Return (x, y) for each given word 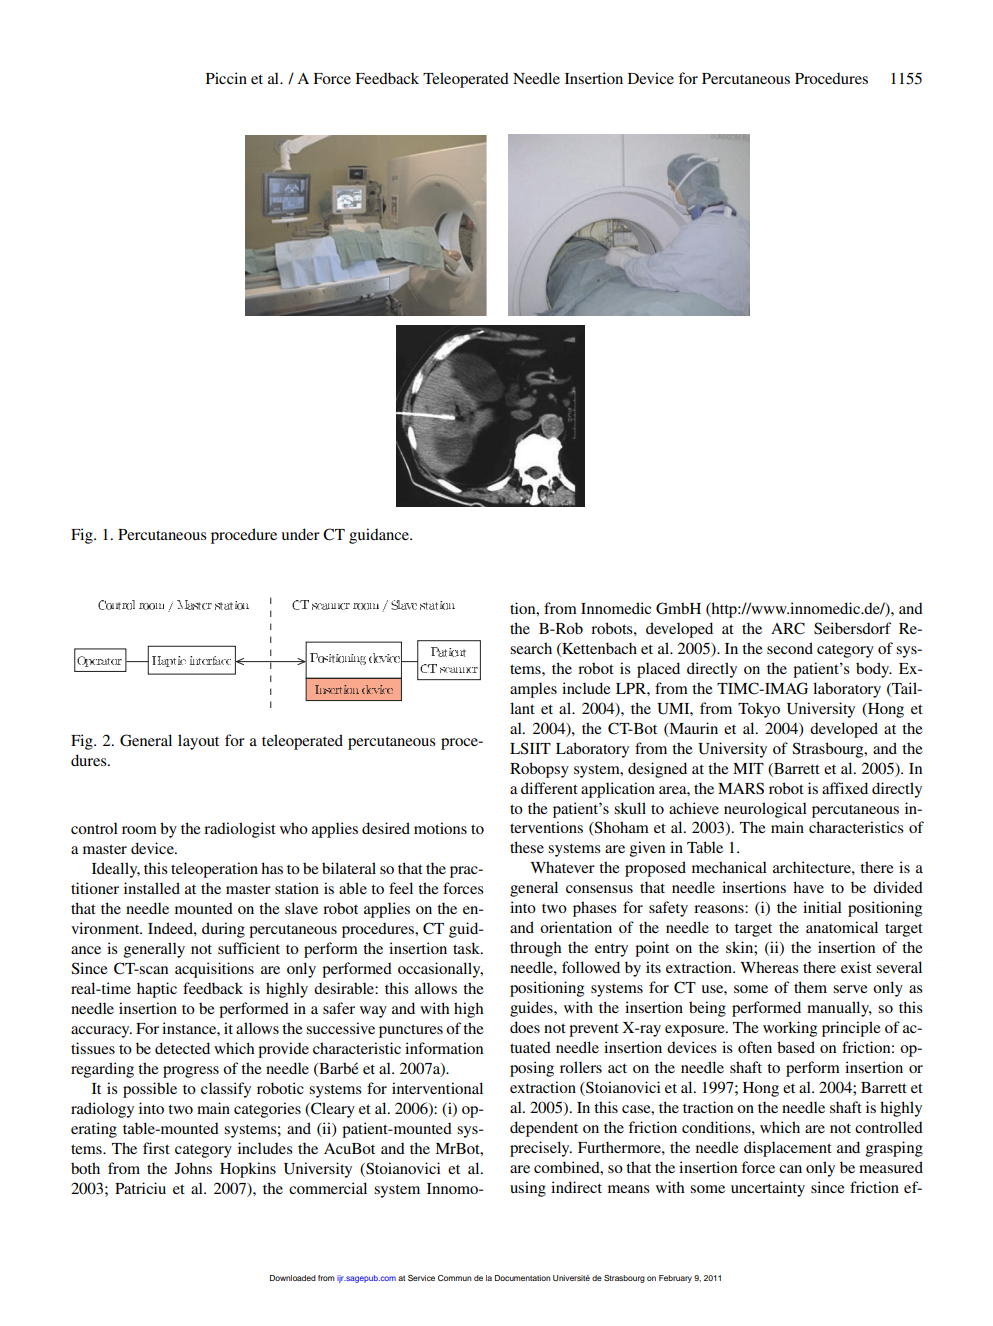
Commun (455, 1278)
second (790, 648)
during (223, 930)
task (467, 948)
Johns (193, 1168)
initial (822, 907)
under (300, 534)
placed (658, 670)
